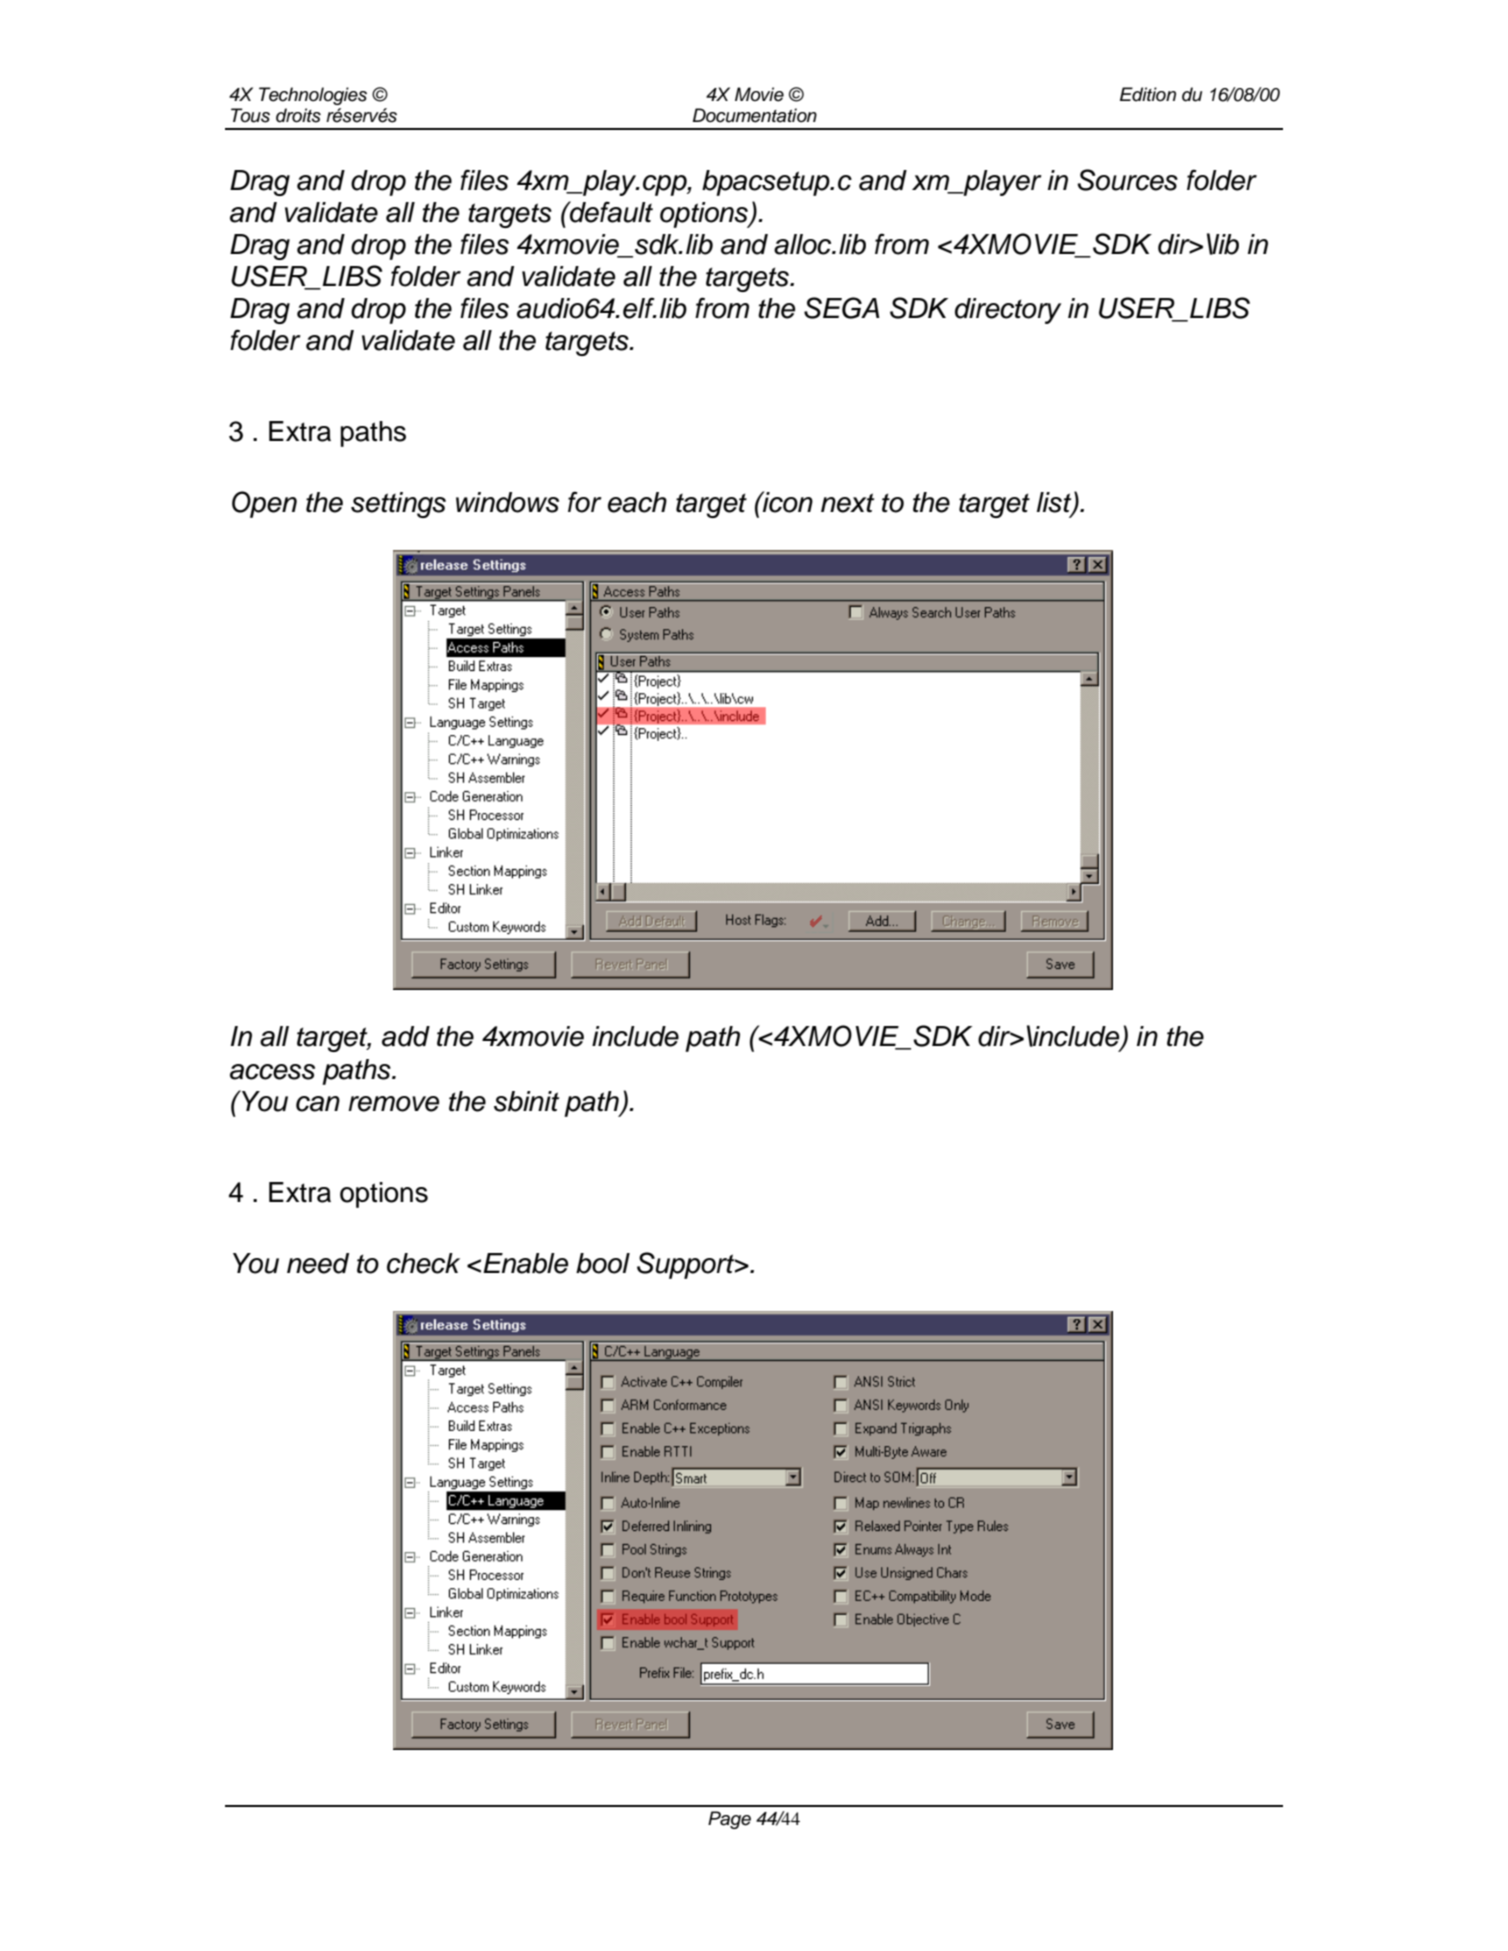  I want to click on Enable, so click(525, 1263).
